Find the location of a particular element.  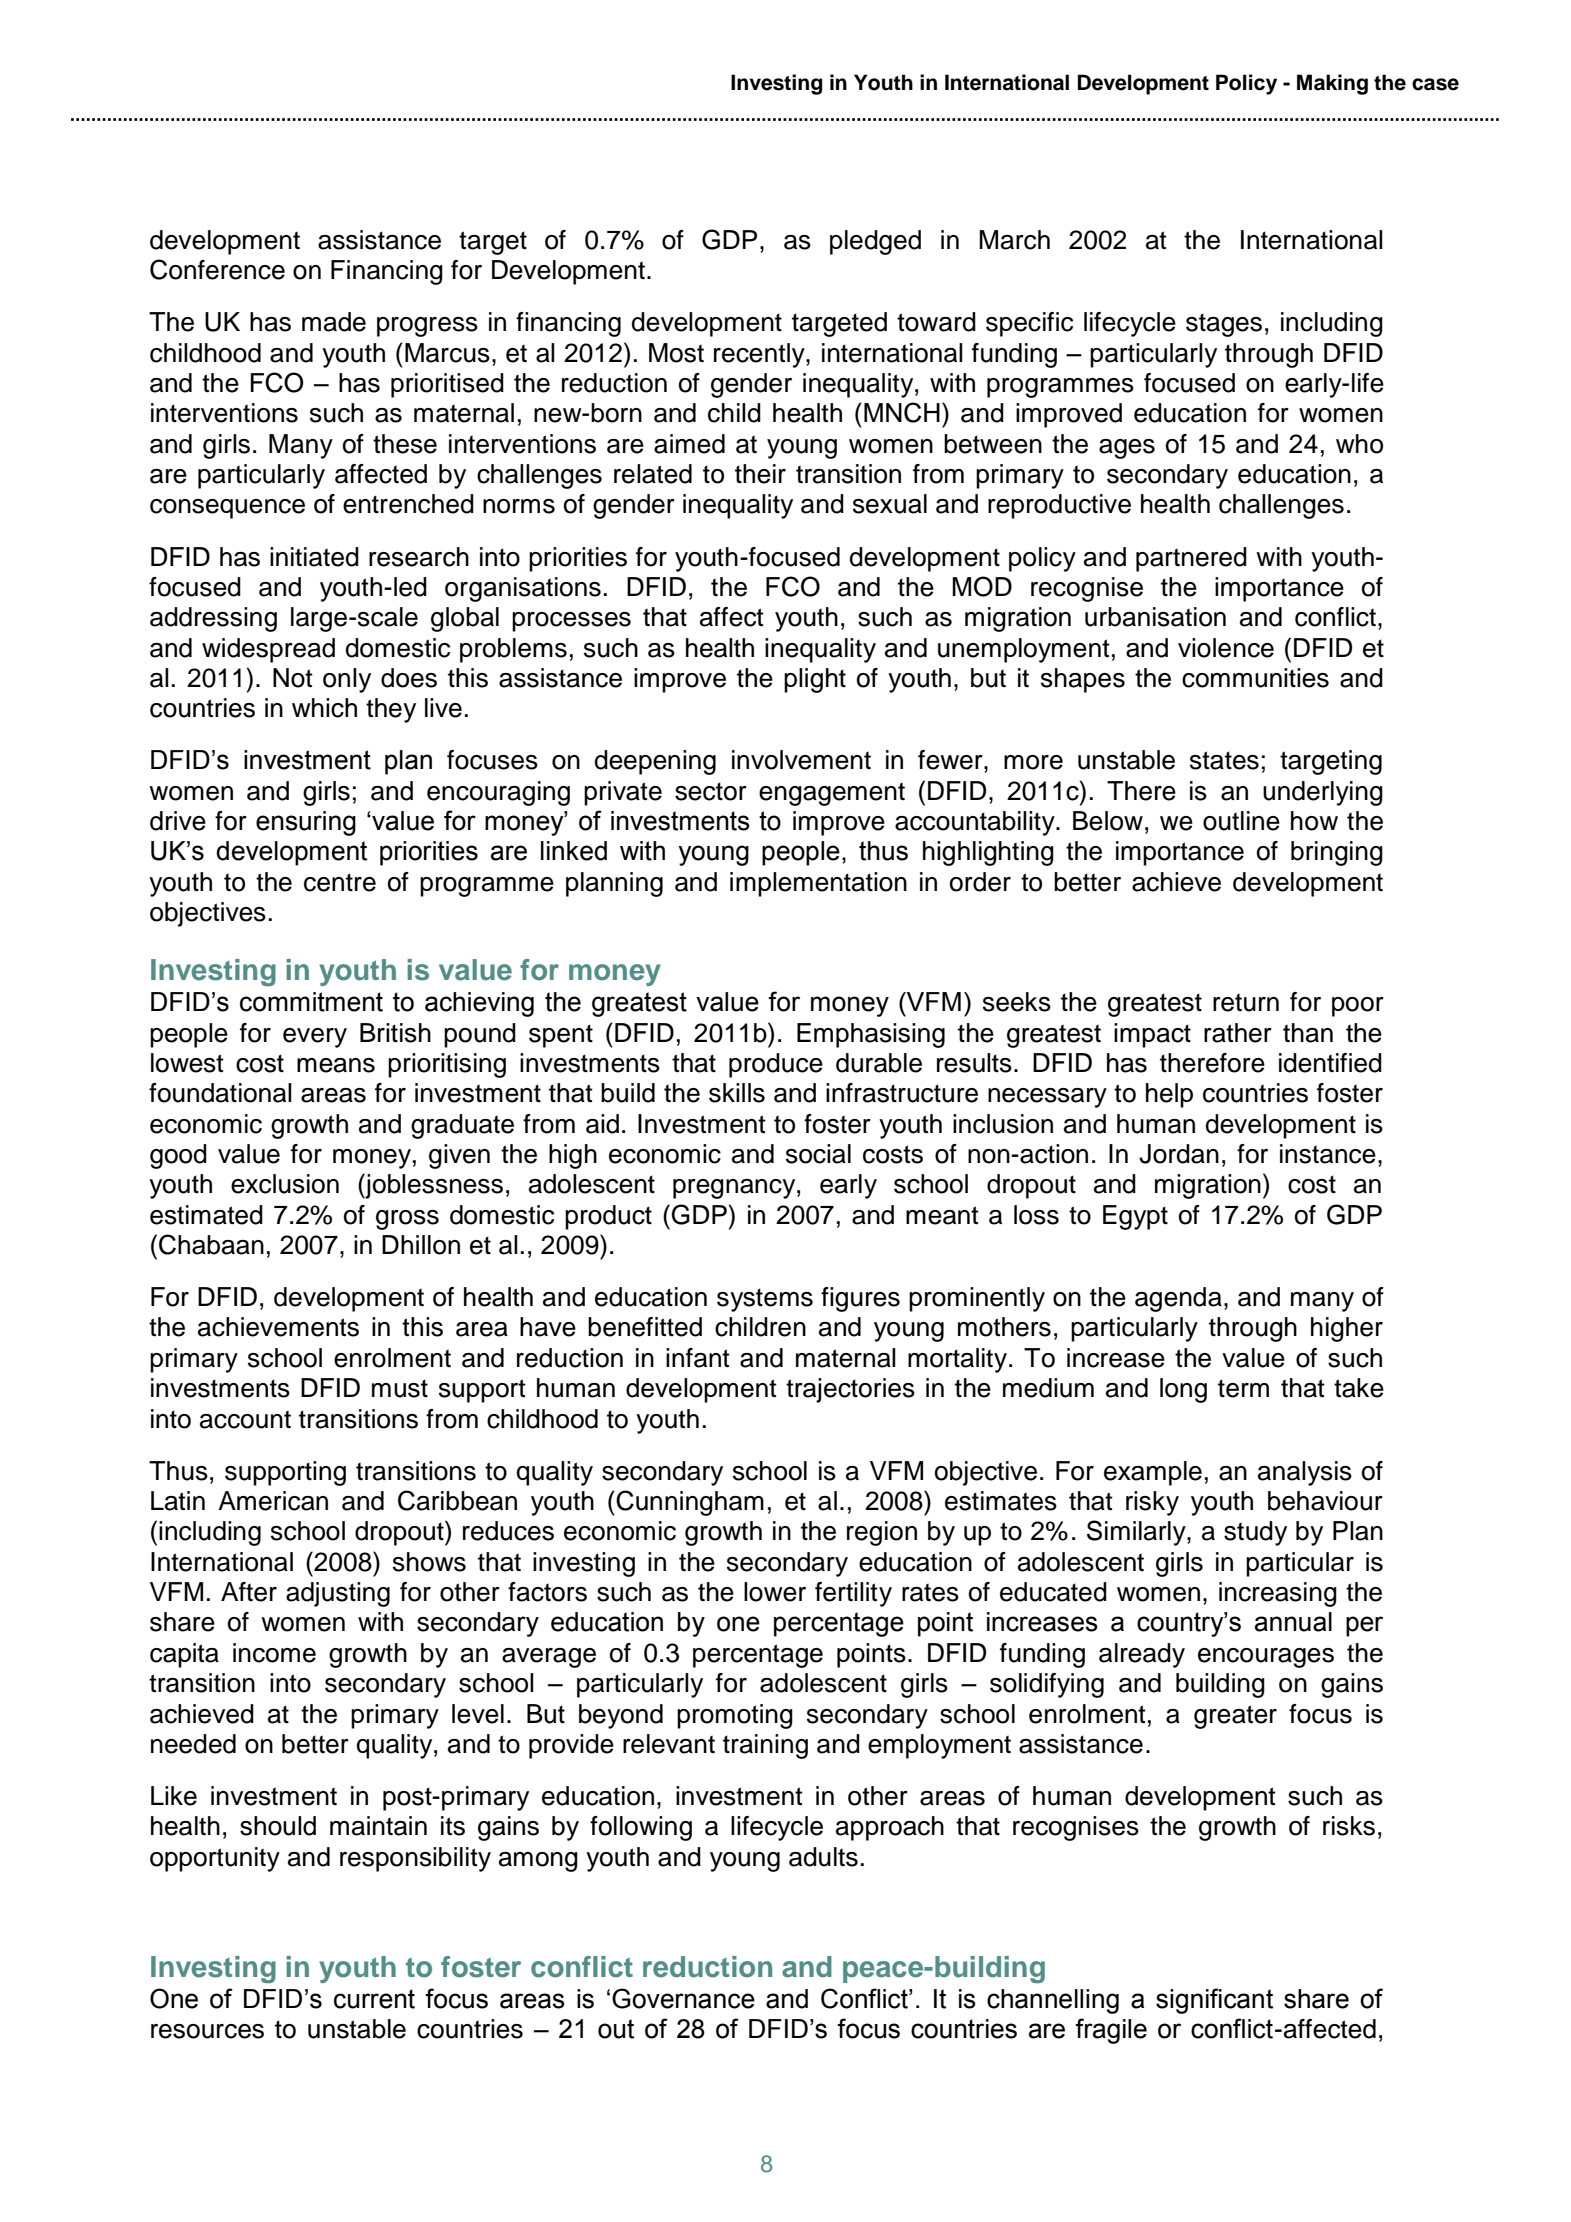

means is located at coordinates (336, 1065).
